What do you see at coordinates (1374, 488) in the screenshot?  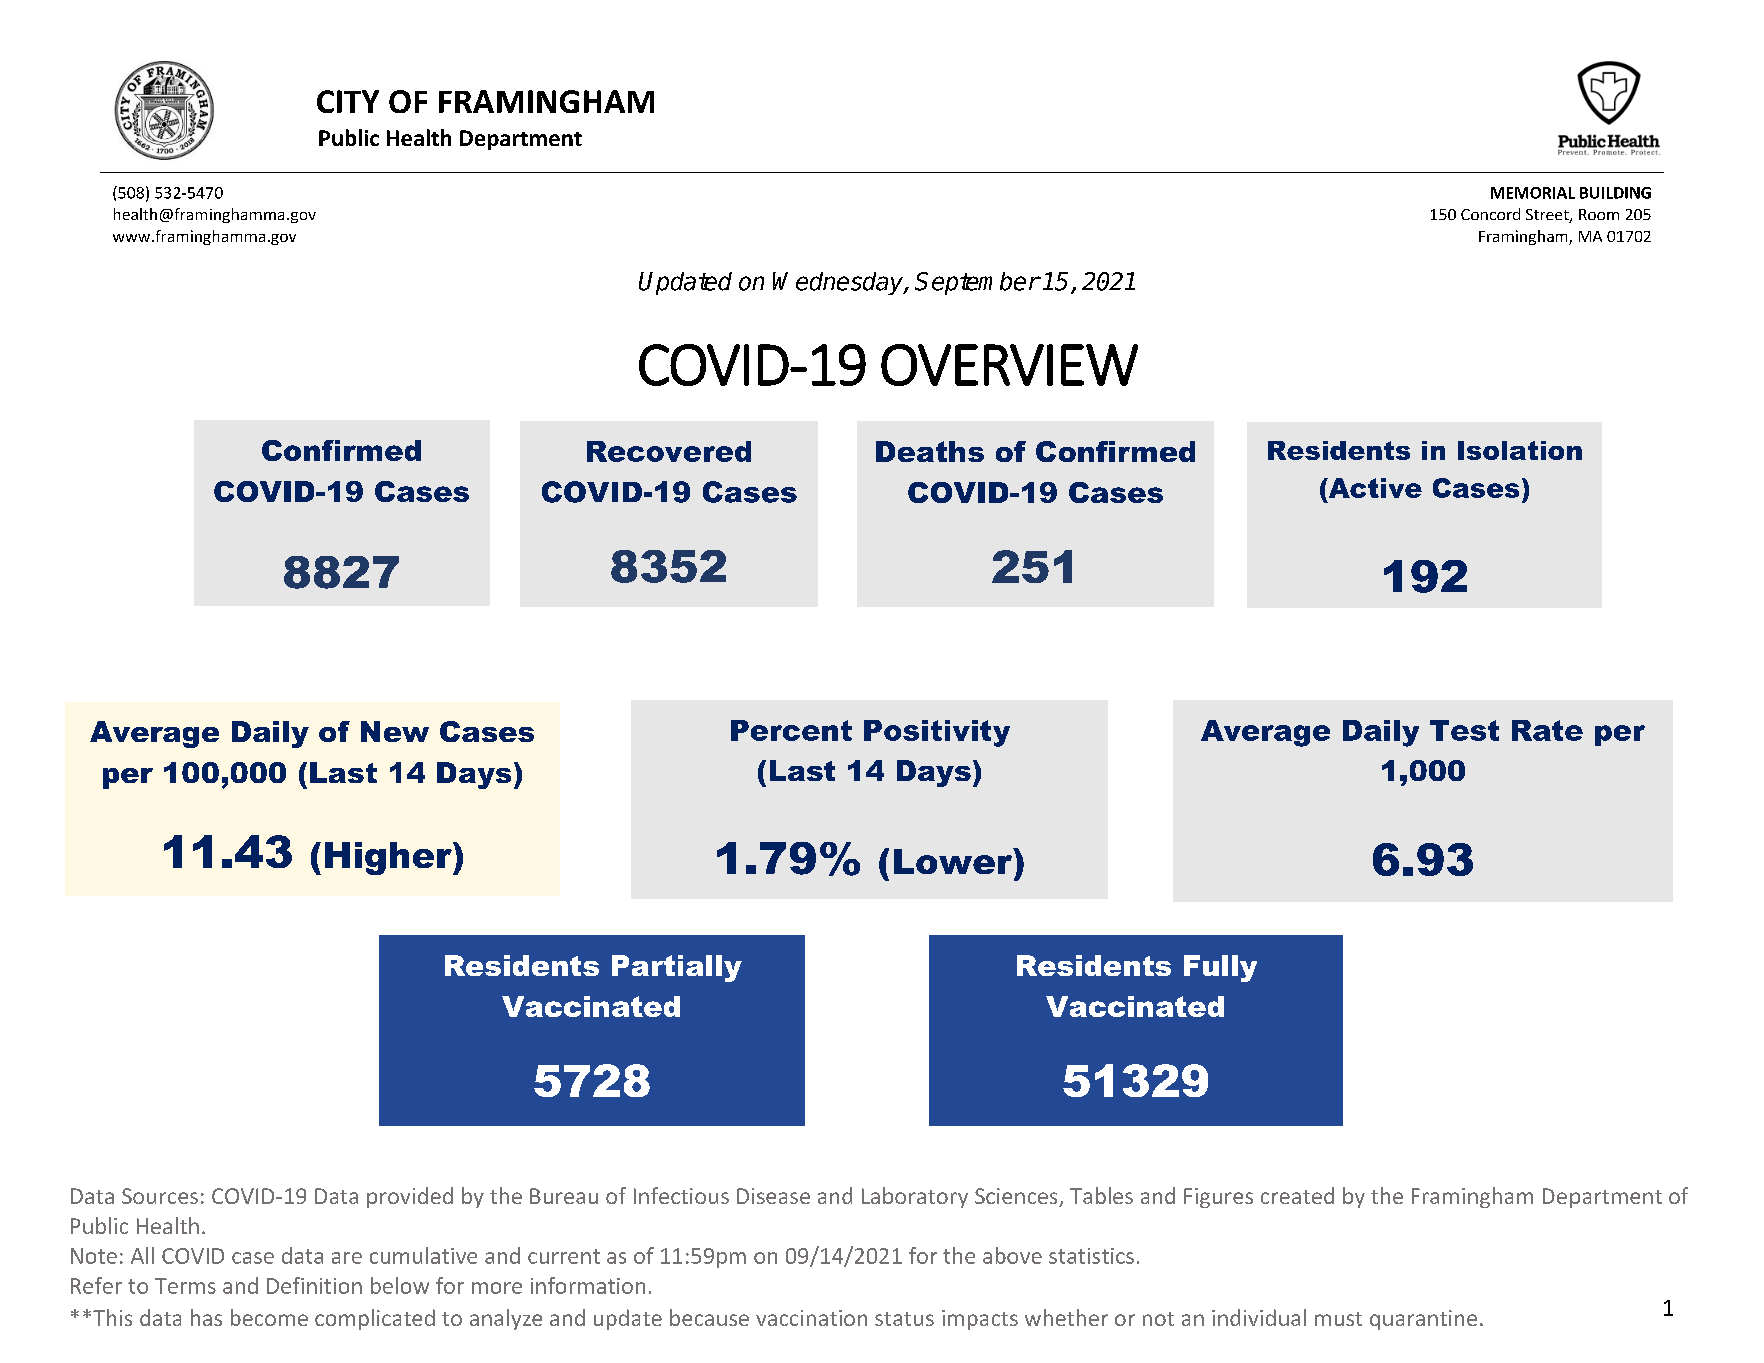 I see `Active` at bounding box center [1374, 488].
